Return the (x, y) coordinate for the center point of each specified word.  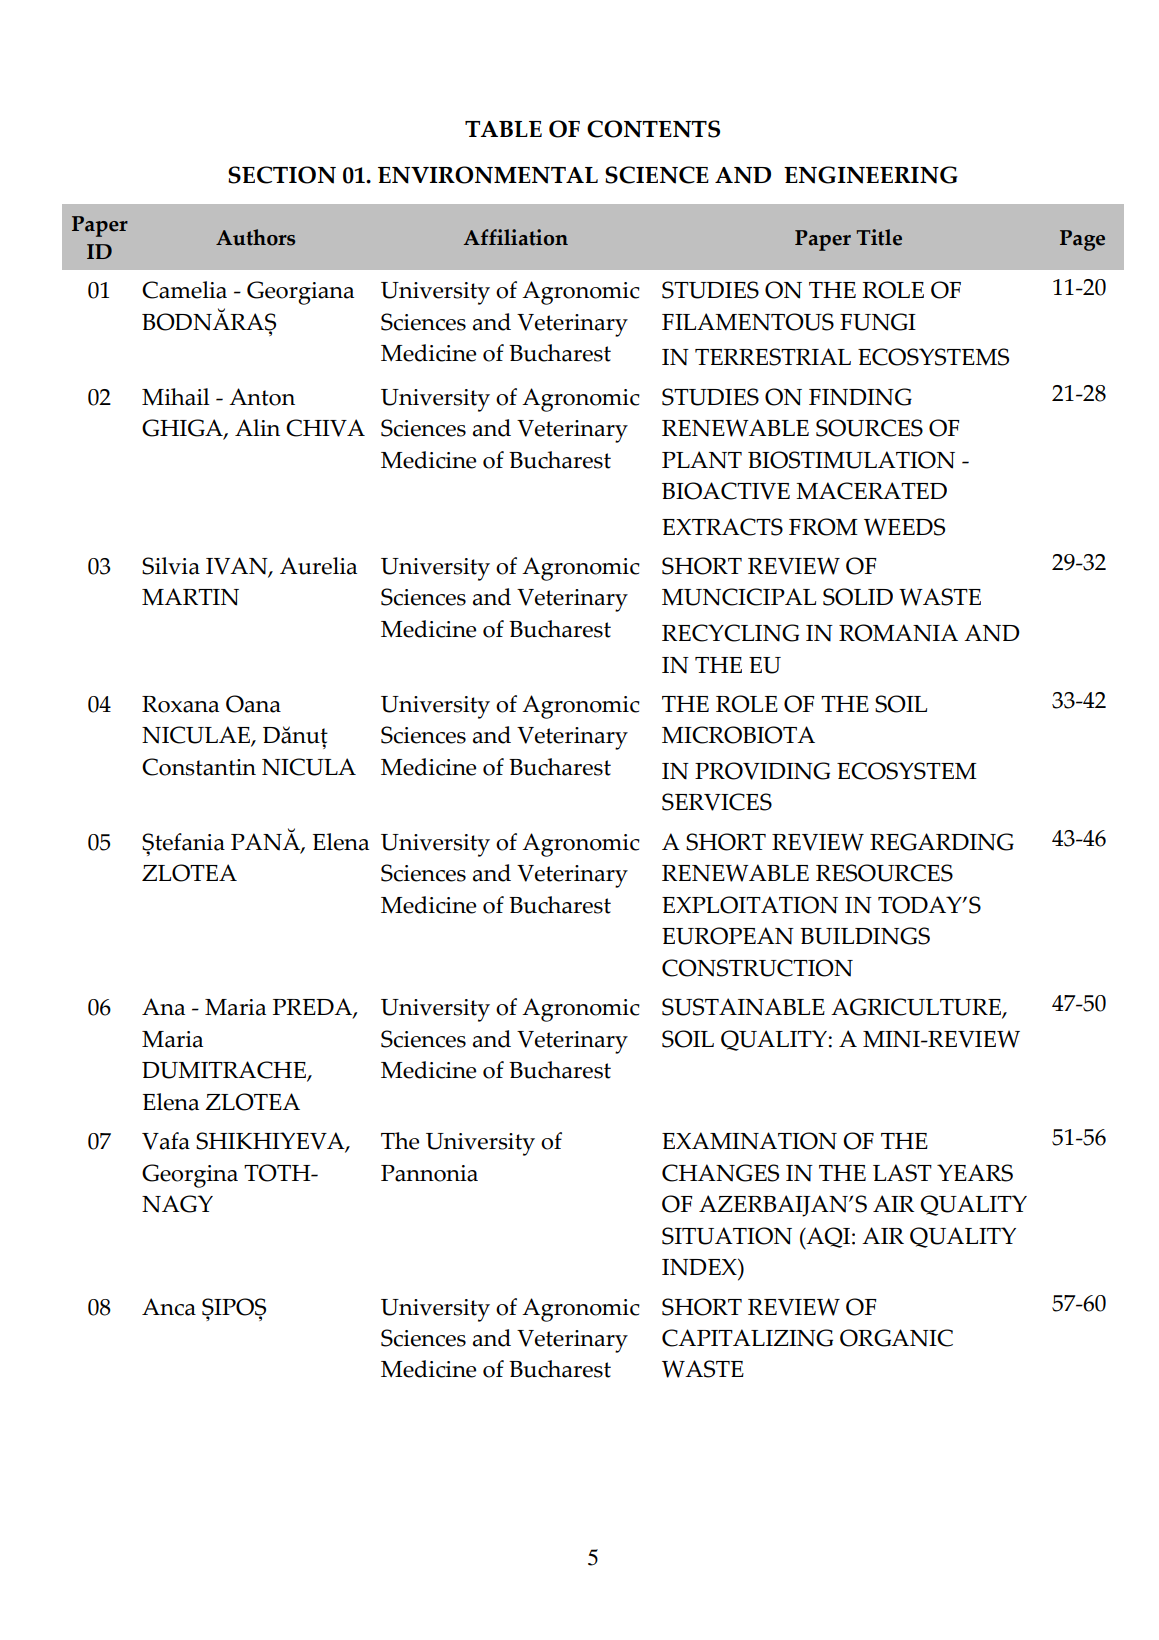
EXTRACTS (722, 527)
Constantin (199, 767)
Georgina (190, 1176)
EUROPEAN (728, 936)
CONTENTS (653, 129)
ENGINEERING (871, 175)
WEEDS (904, 527)
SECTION (282, 175)
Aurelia (318, 566)
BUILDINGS (865, 936)
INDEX (700, 1267)
